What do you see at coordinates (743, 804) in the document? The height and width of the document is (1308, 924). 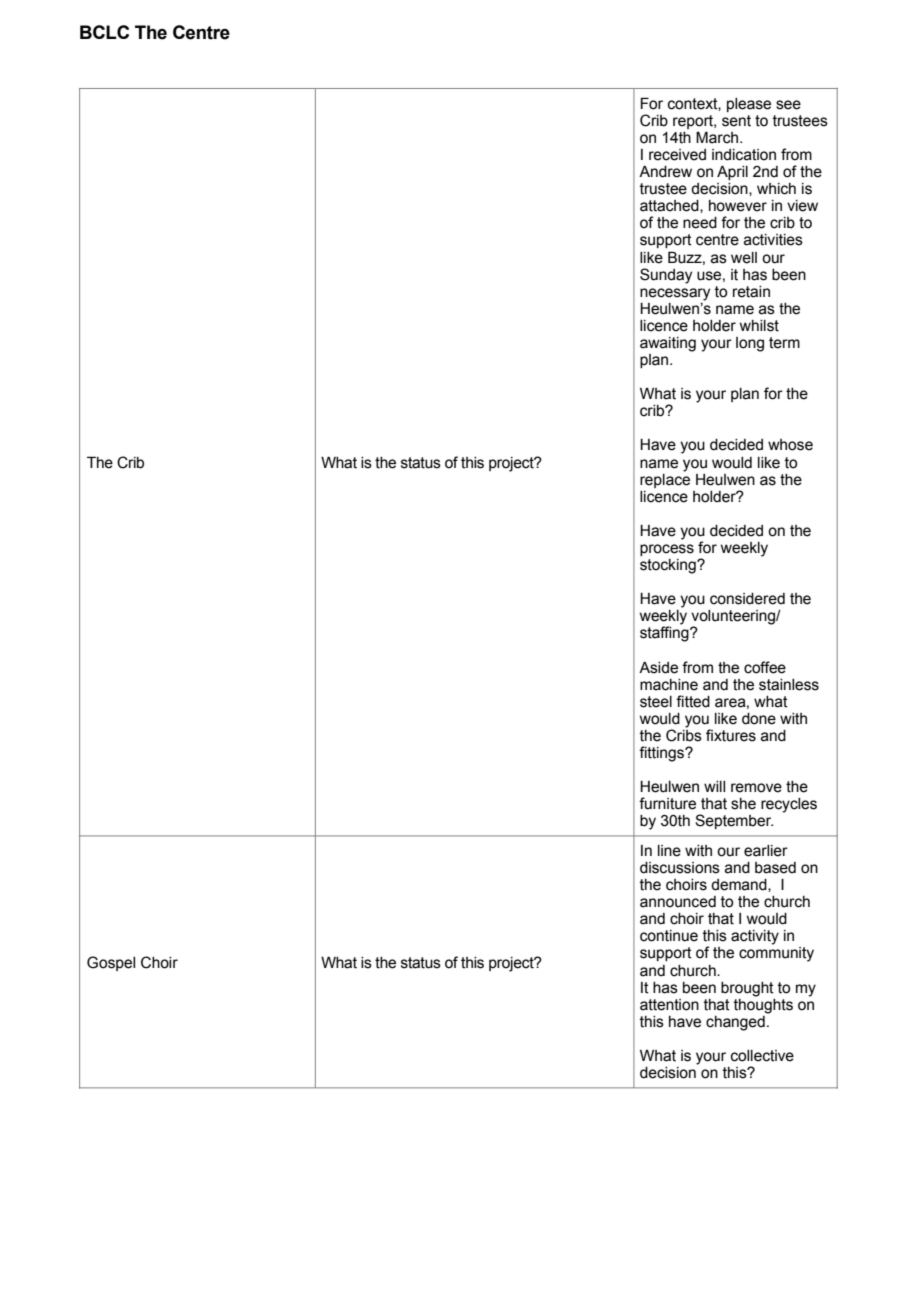 I see `she` at bounding box center [743, 804].
